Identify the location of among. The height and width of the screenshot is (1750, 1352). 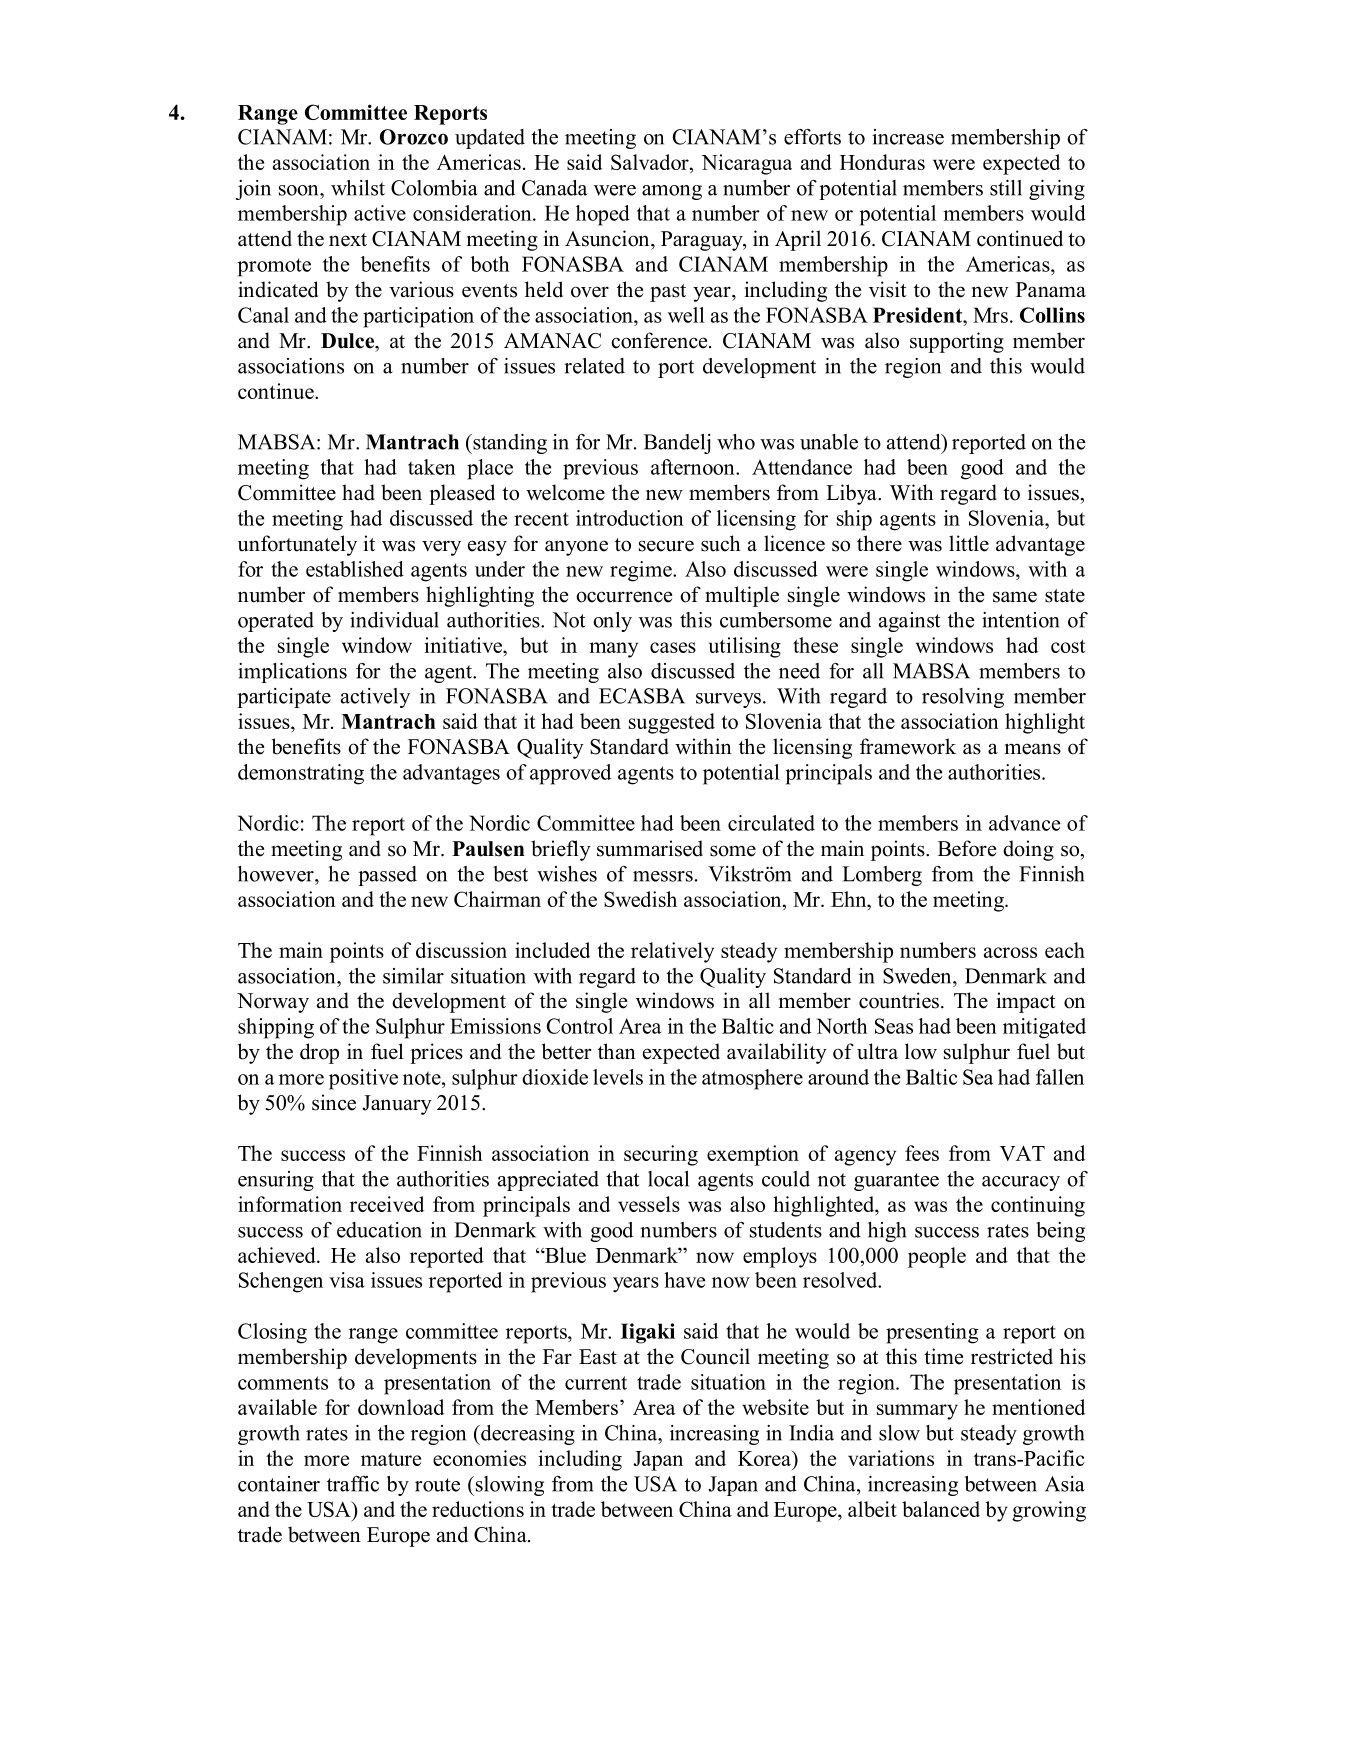
(672, 192).
